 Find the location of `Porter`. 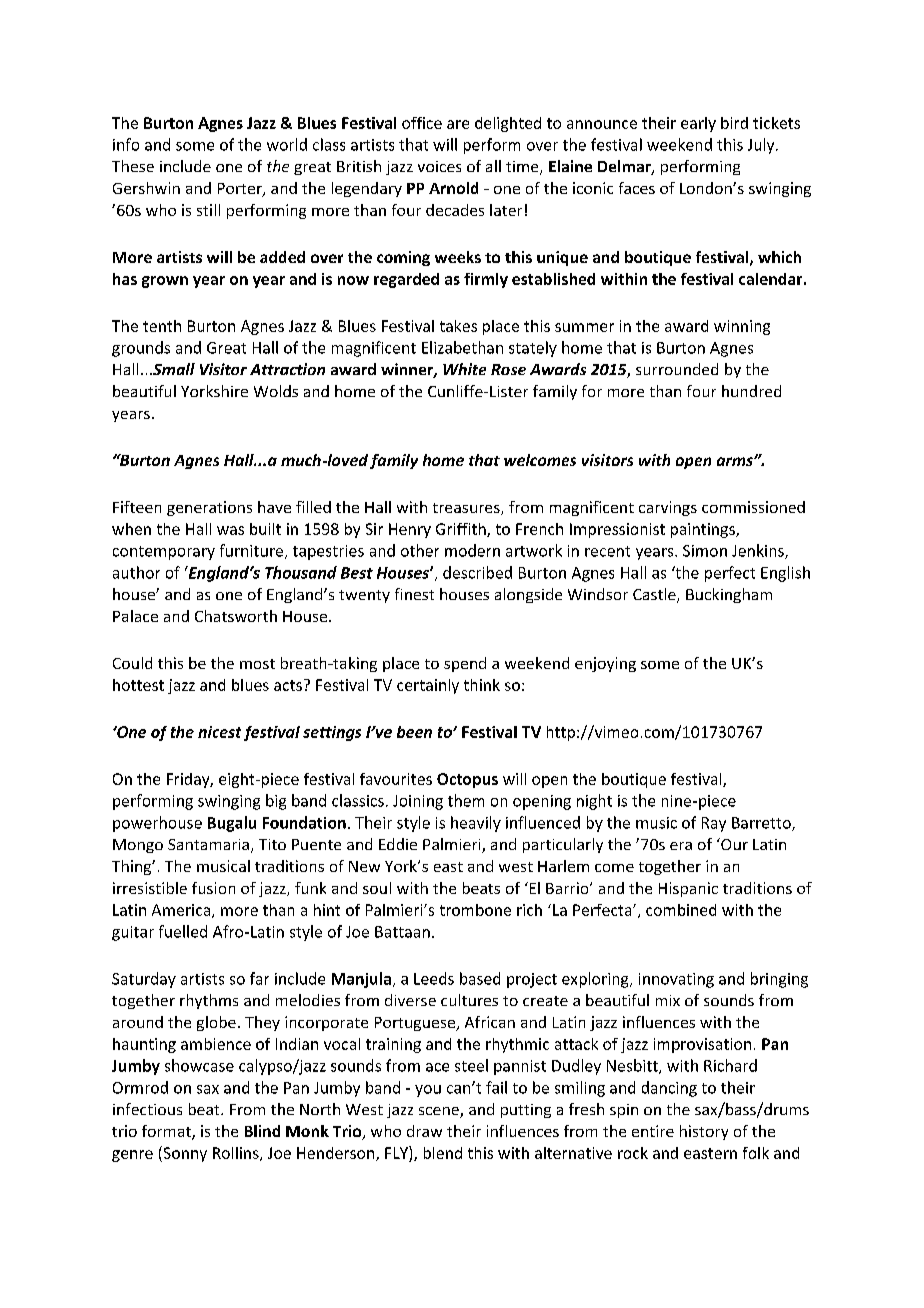

Porter is located at coordinates (241, 190).
